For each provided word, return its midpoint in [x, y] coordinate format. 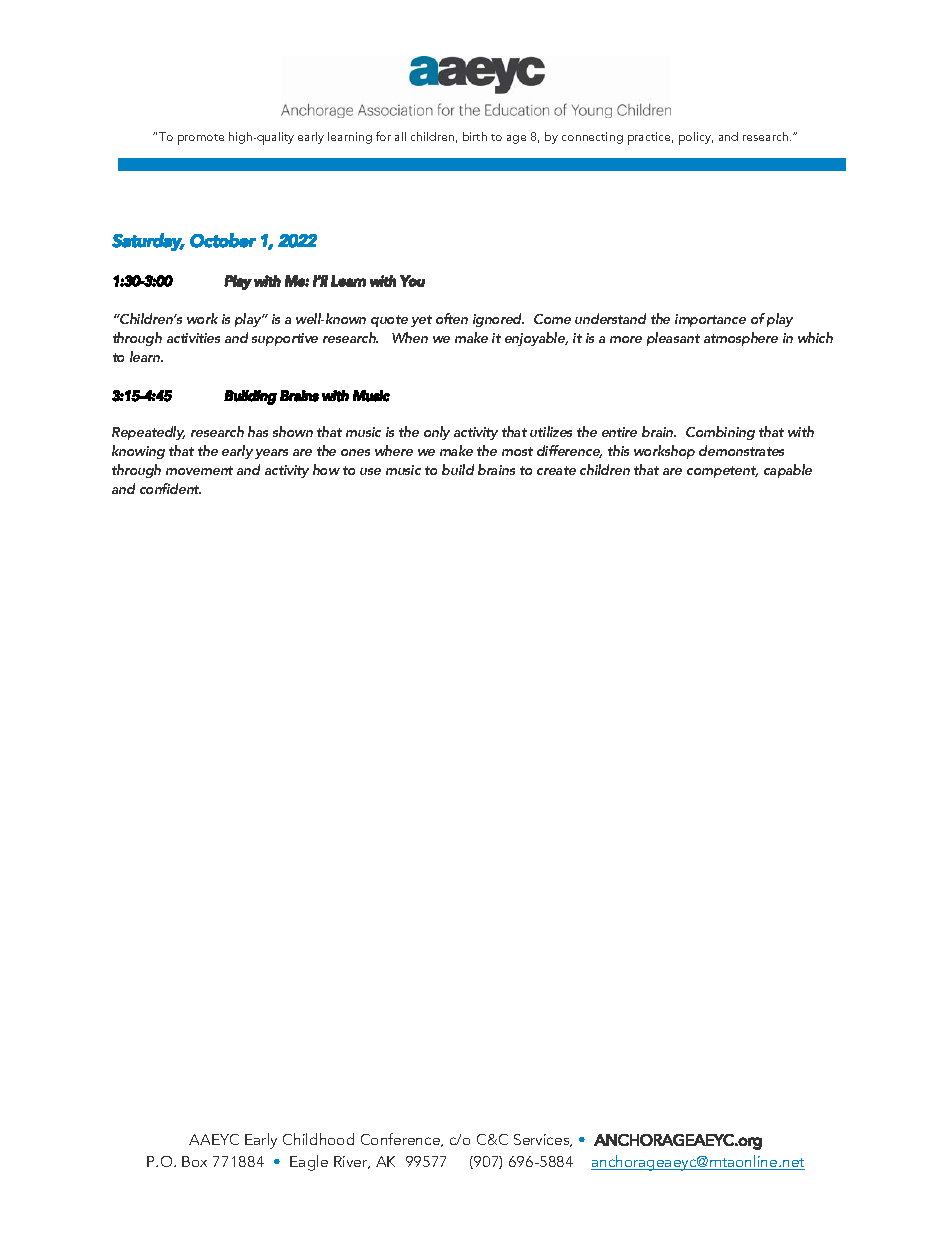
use [370, 471]
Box [194, 1161]
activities [193, 338]
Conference [401, 1140]
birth [475, 136]
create [556, 470]
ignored [498, 320]
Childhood [318, 1139]
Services [543, 1140]
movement [199, 470]
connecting [592, 138]
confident [170, 488]
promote [201, 139]
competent [722, 472]
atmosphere [741, 339]
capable [788, 471]
